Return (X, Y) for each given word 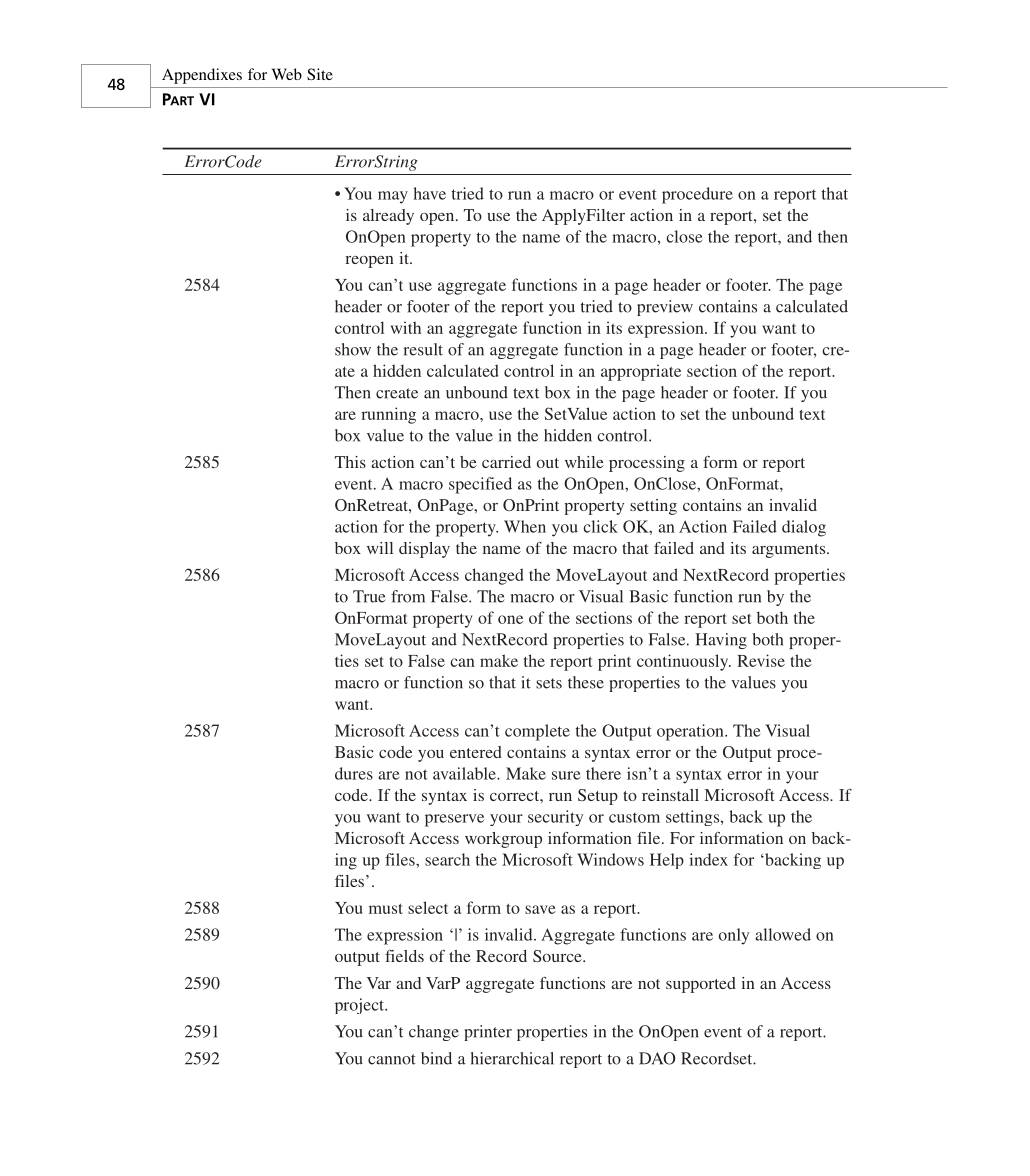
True (369, 596)
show (353, 349)
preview (665, 308)
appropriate (641, 372)
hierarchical (512, 1058)
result (423, 349)
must (386, 909)
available (465, 773)
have (430, 193)
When (525, 526)
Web (287, 74)
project (361, 1006)
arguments (790, 551)
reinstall (670, 795)
